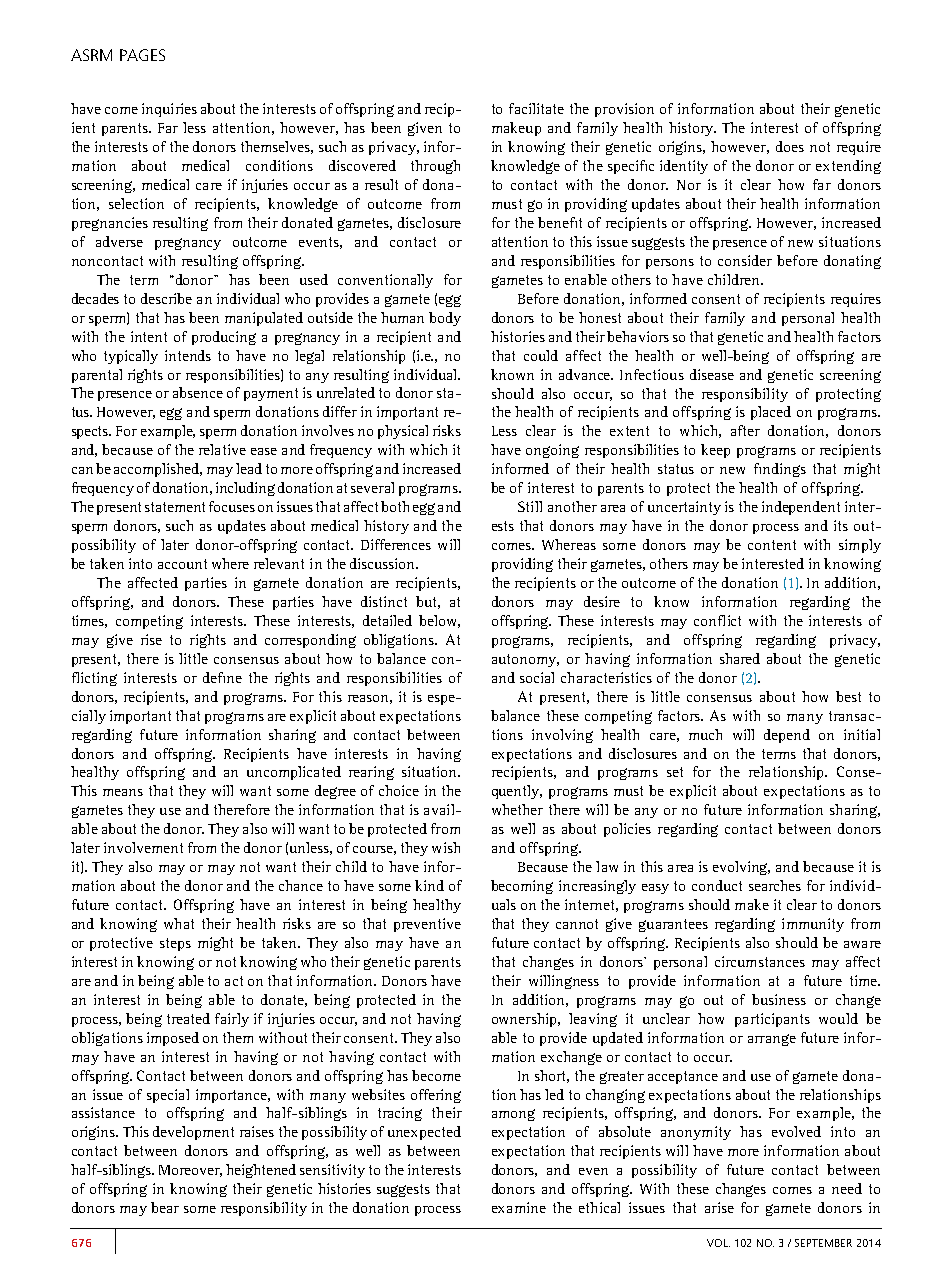 This screenshot has height=1280, width=952. Describe the element at coordinates (741, 868) in the screenshot. I see `evolving` at that location.
